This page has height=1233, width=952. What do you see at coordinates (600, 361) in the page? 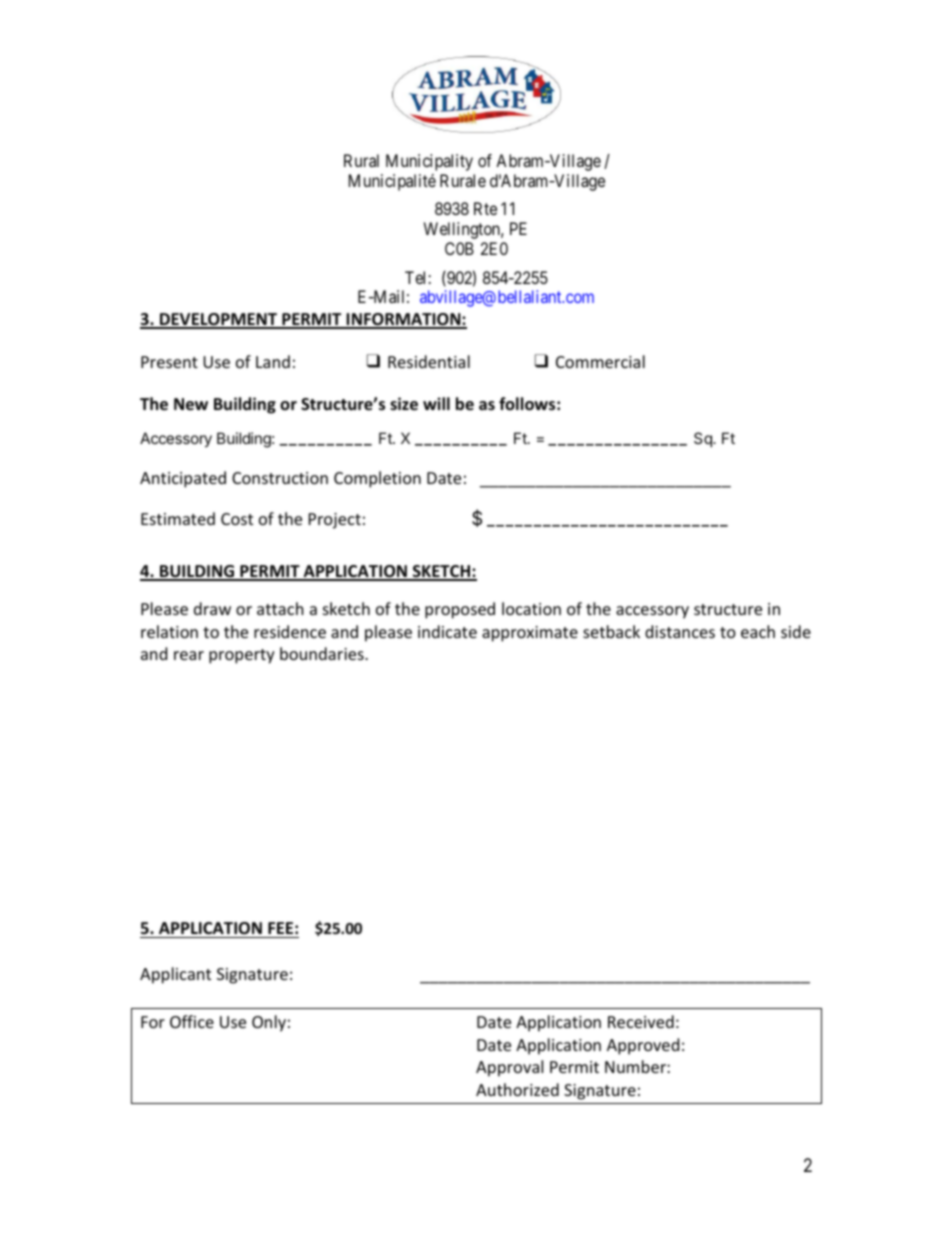
I see `Commercial` at bounding box center [600, 361].
